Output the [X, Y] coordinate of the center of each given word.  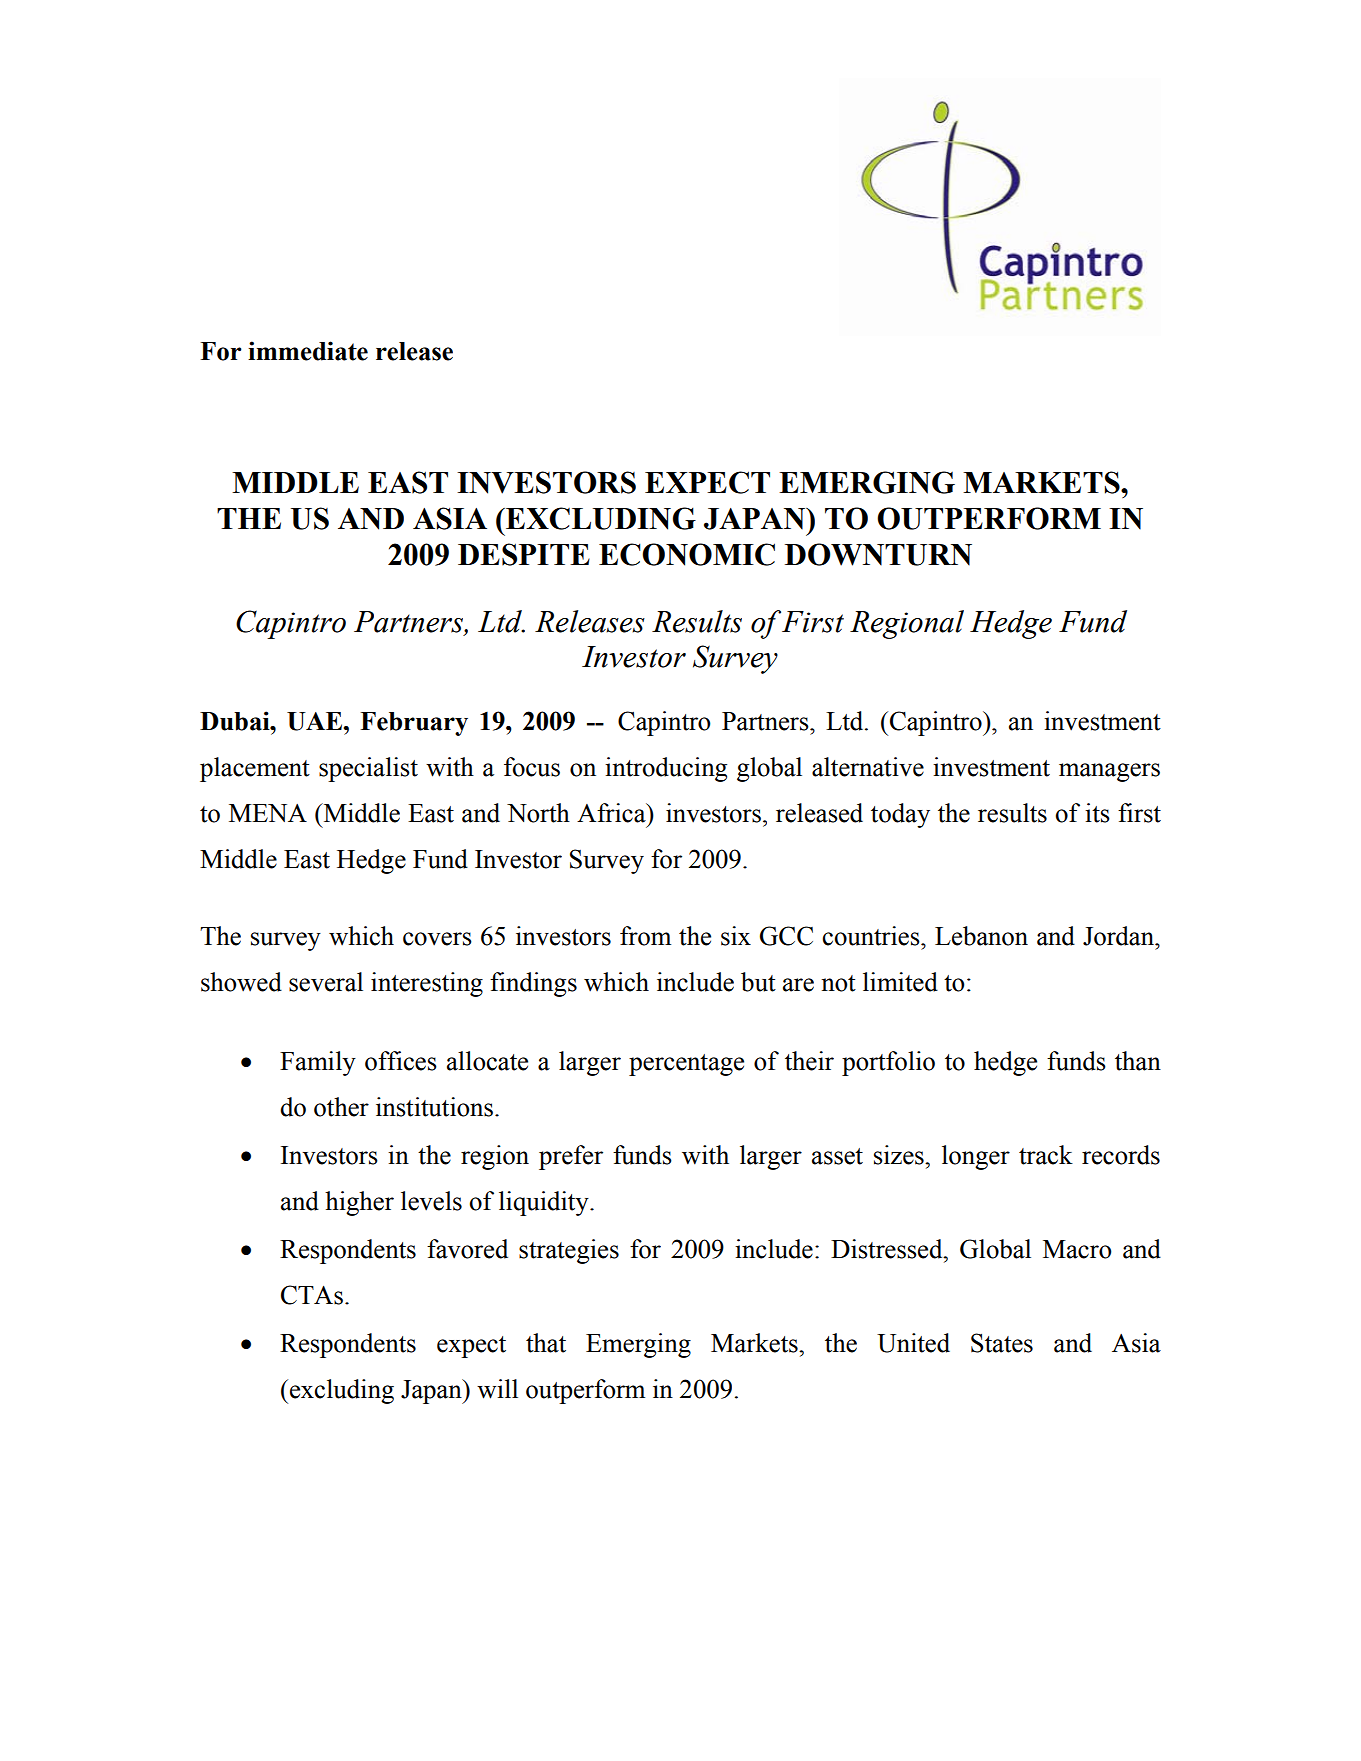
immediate [308, 351]
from [645, 936]
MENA [268, 813]
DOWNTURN [878, 554]
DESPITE [524, 554]
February [414, 724]
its [1097, 813]
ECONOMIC [687, 554]
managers [1109, 772]
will [497, 1389]
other [341, 1107]
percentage [686, 1065]
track [1046, 1155]
